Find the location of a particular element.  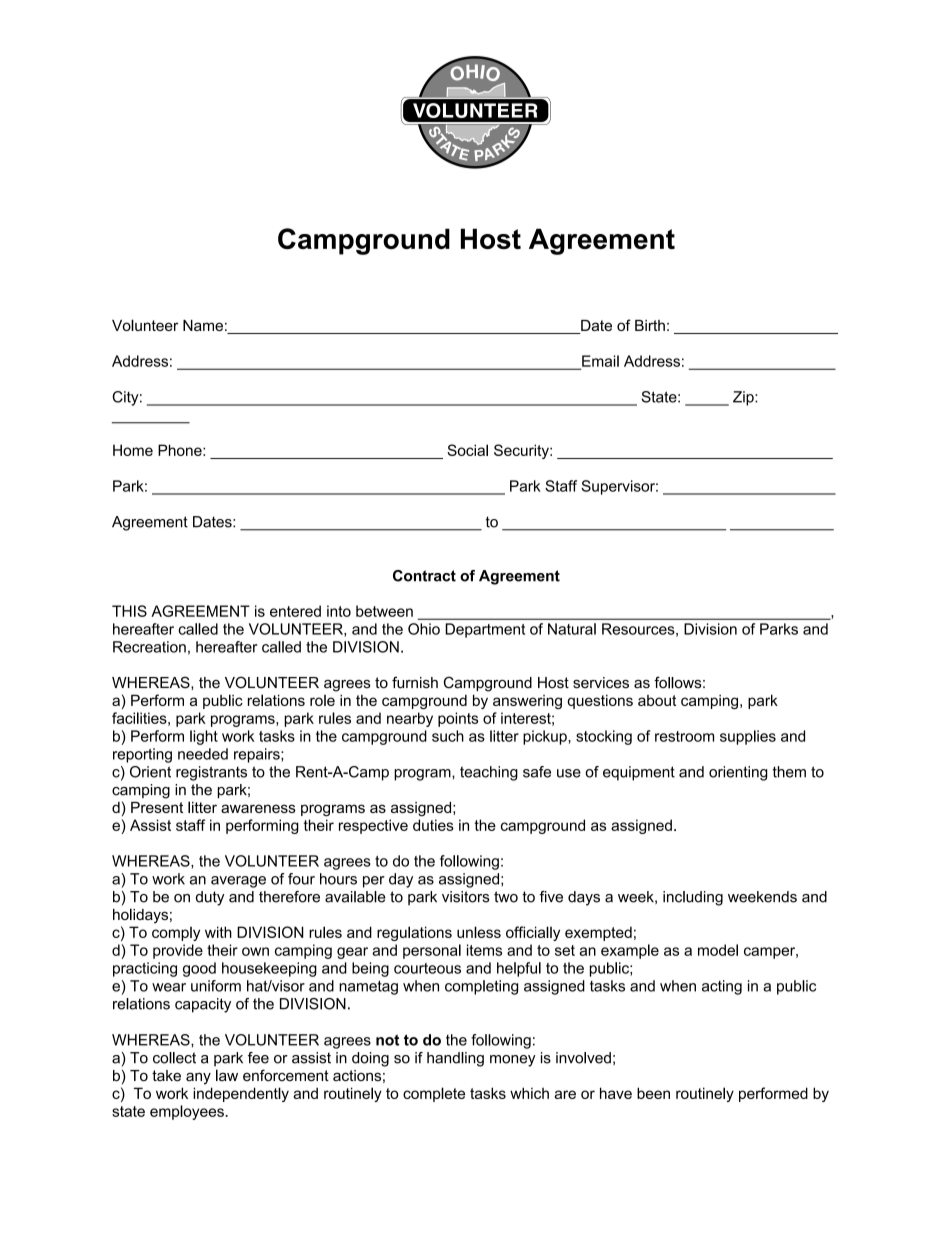

duties is located at coordinates (433, 825).
